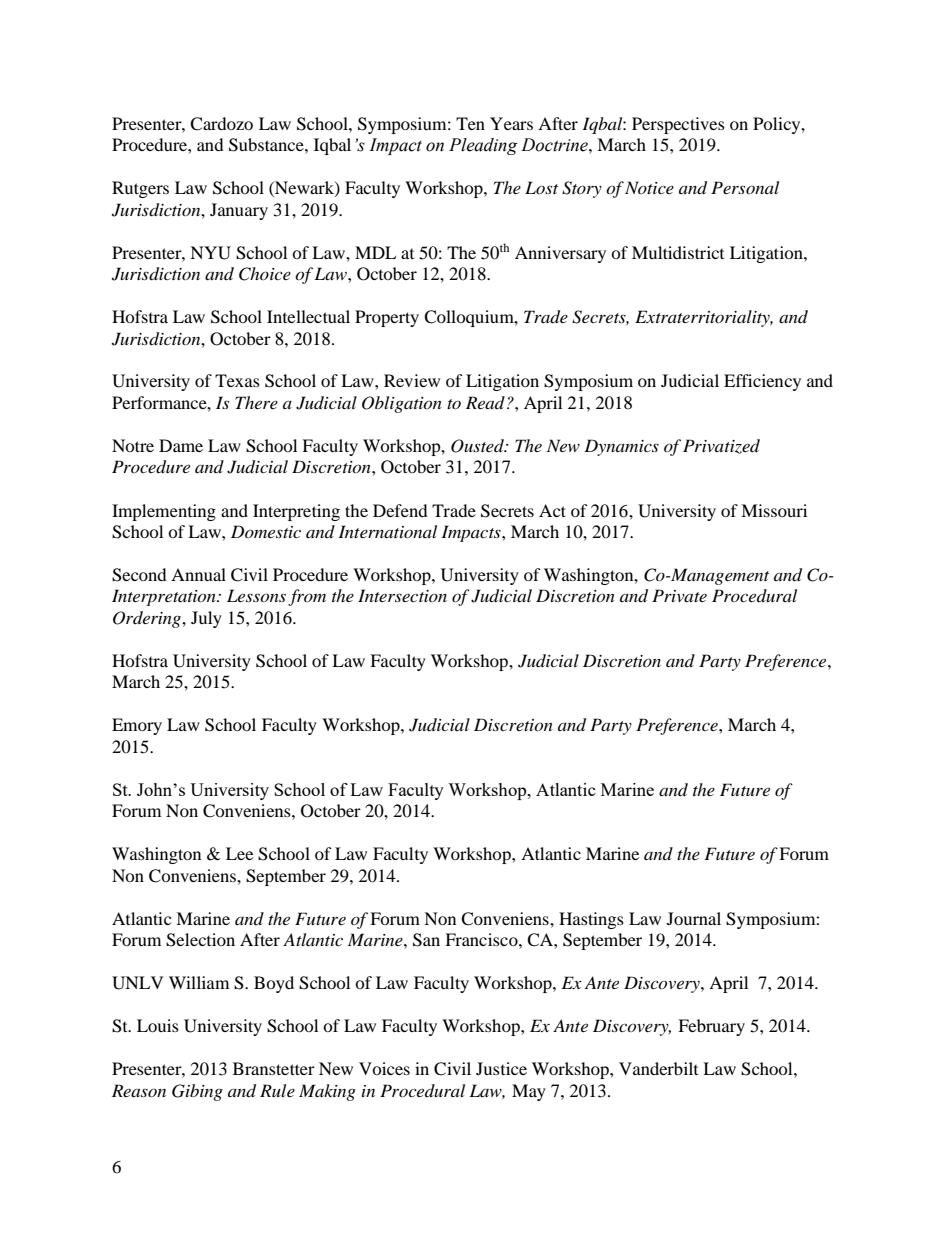  What do you see at coordinates (483, 146) in the page?
I see `Pleading` at bounding box center [483, 146].
